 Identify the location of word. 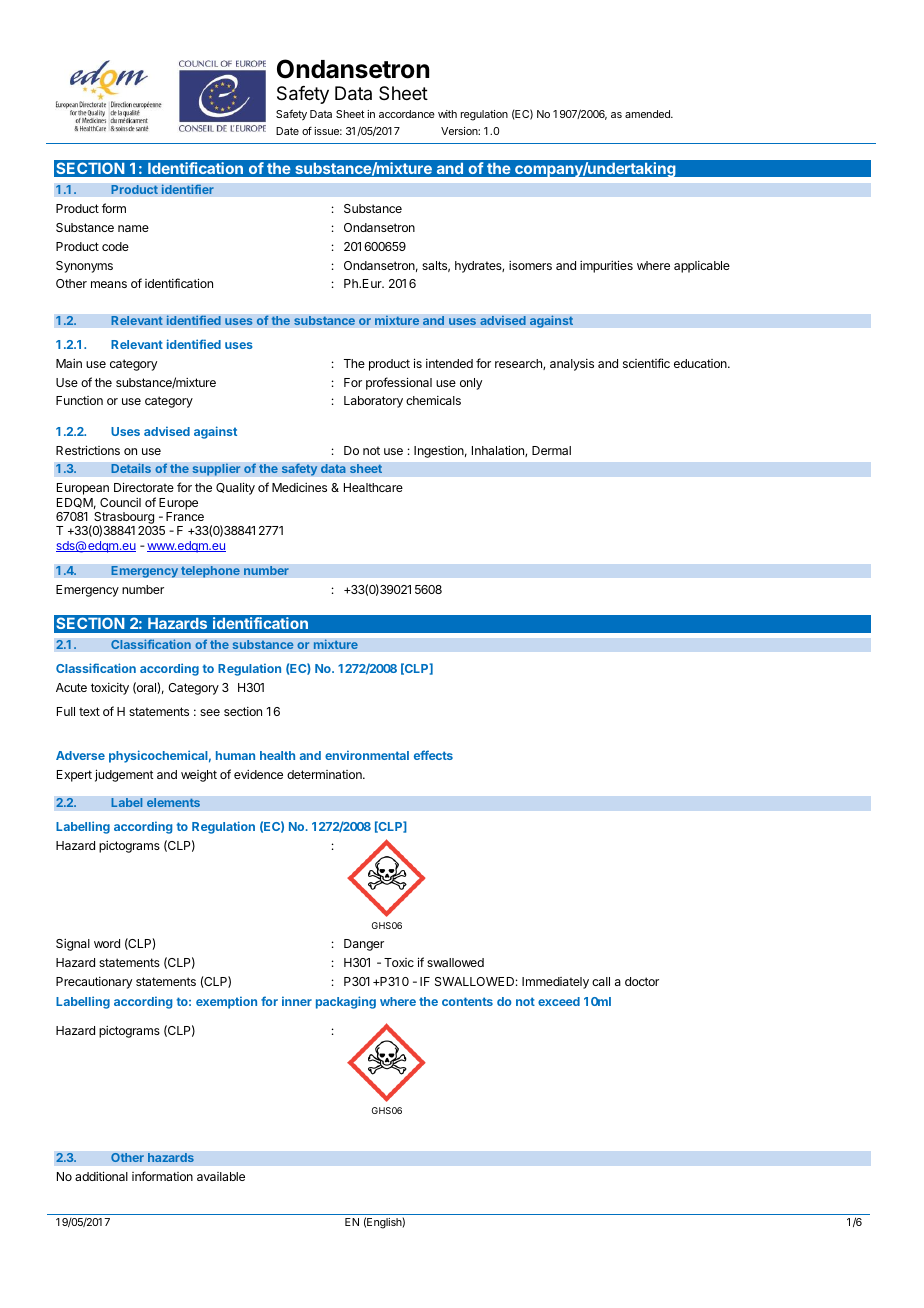
(107, 943).
